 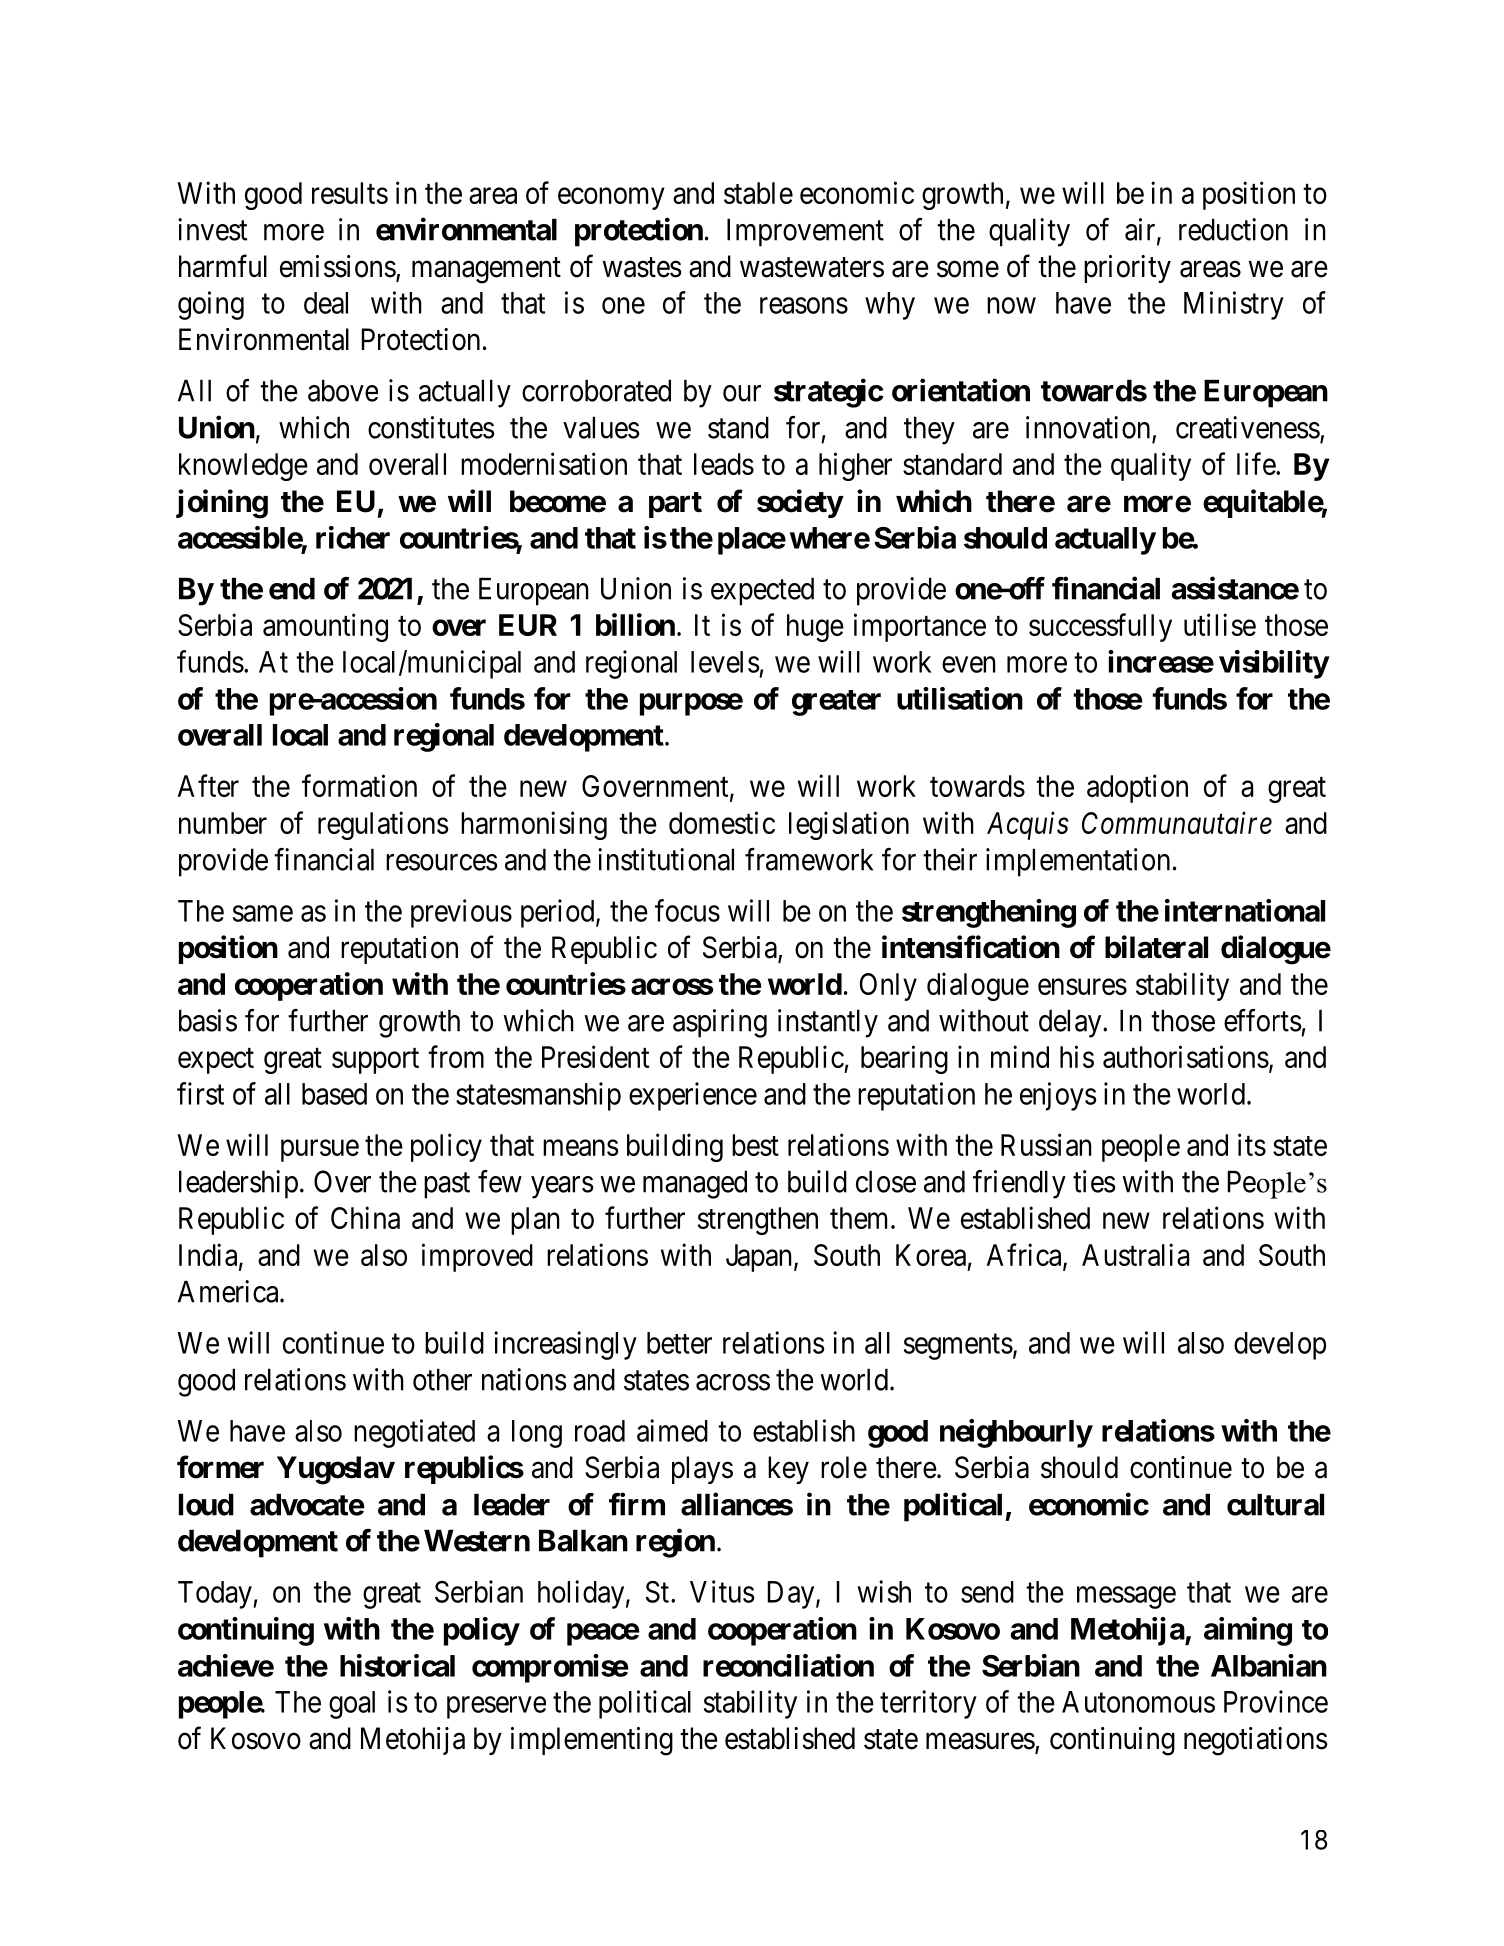 What do you see at coordinates (1135, 1254) in the screenshot?
I see `Australia` at bounding box center [1135, 1254].
